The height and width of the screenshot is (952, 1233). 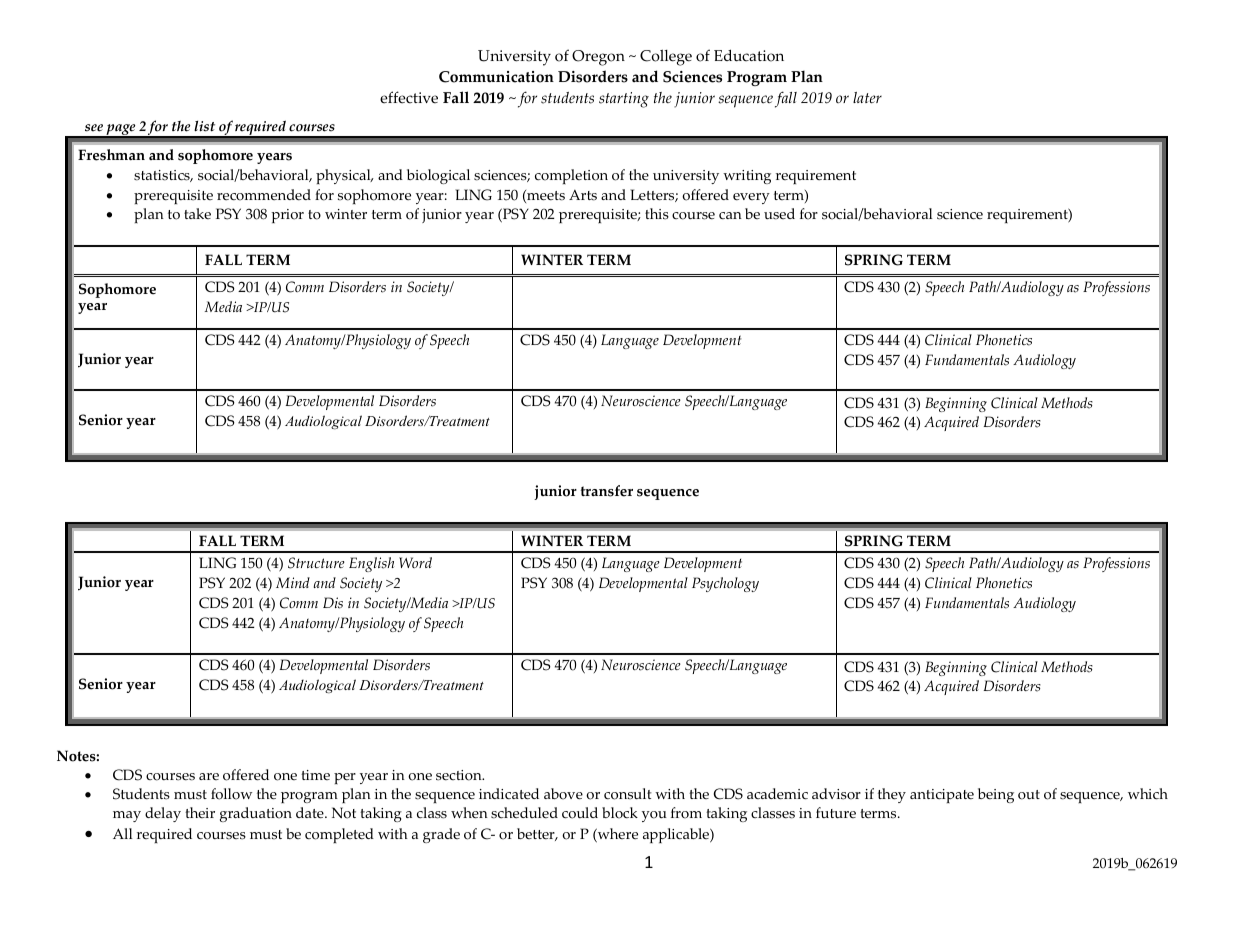 What do you see at coordinates (607, 491) in the screenshot?
I see `transfer` at bounding box center [607, 491].
